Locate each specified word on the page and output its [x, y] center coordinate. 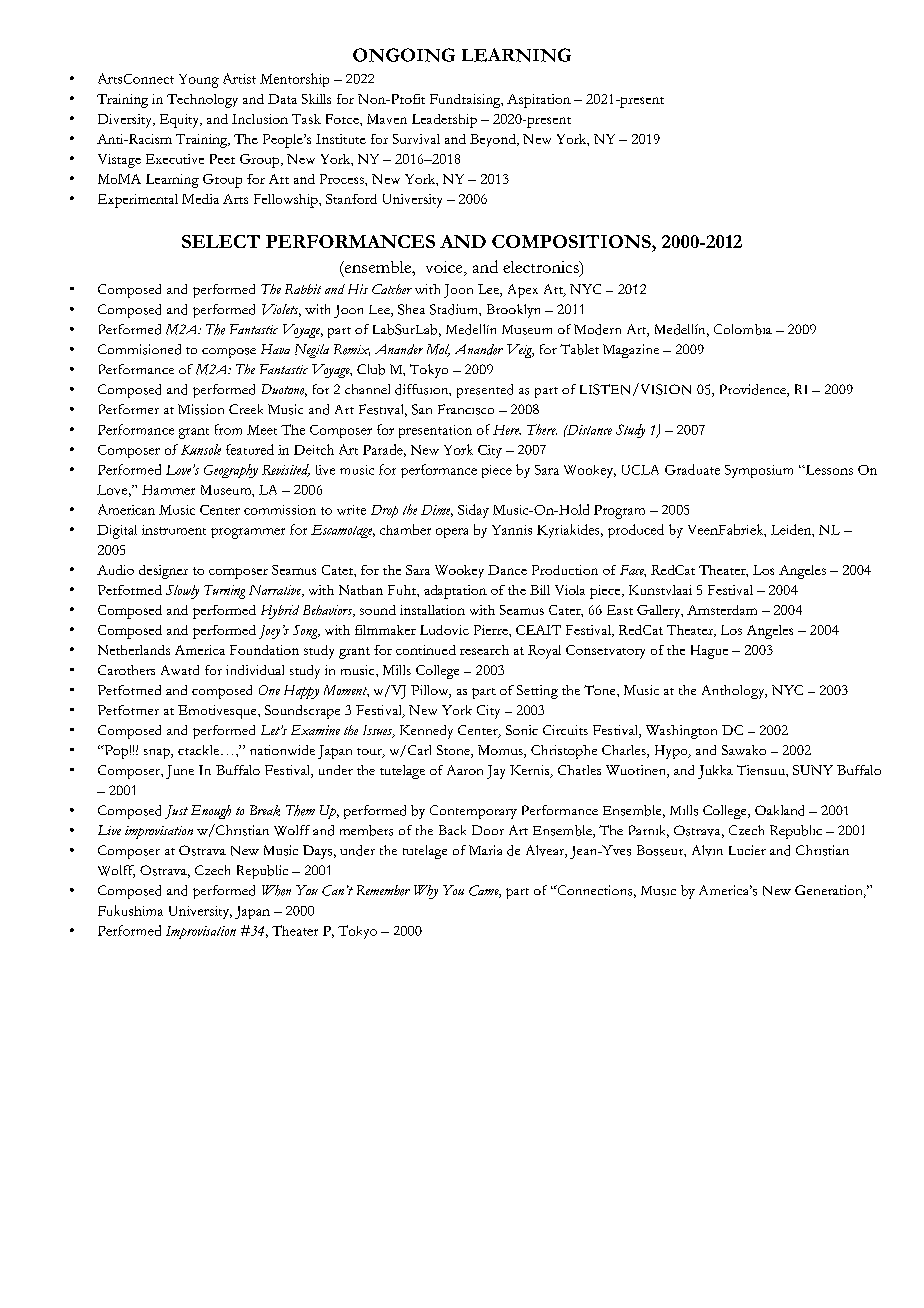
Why [426, 892]
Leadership [444, 121]
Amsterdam [722, 610]
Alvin [707, 850]
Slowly [182, 592]
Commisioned [139, 349]
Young [199, 81]
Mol [438, 350]
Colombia [743, 329]
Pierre [492, 630]
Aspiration [539, 101]
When [276, 890]
